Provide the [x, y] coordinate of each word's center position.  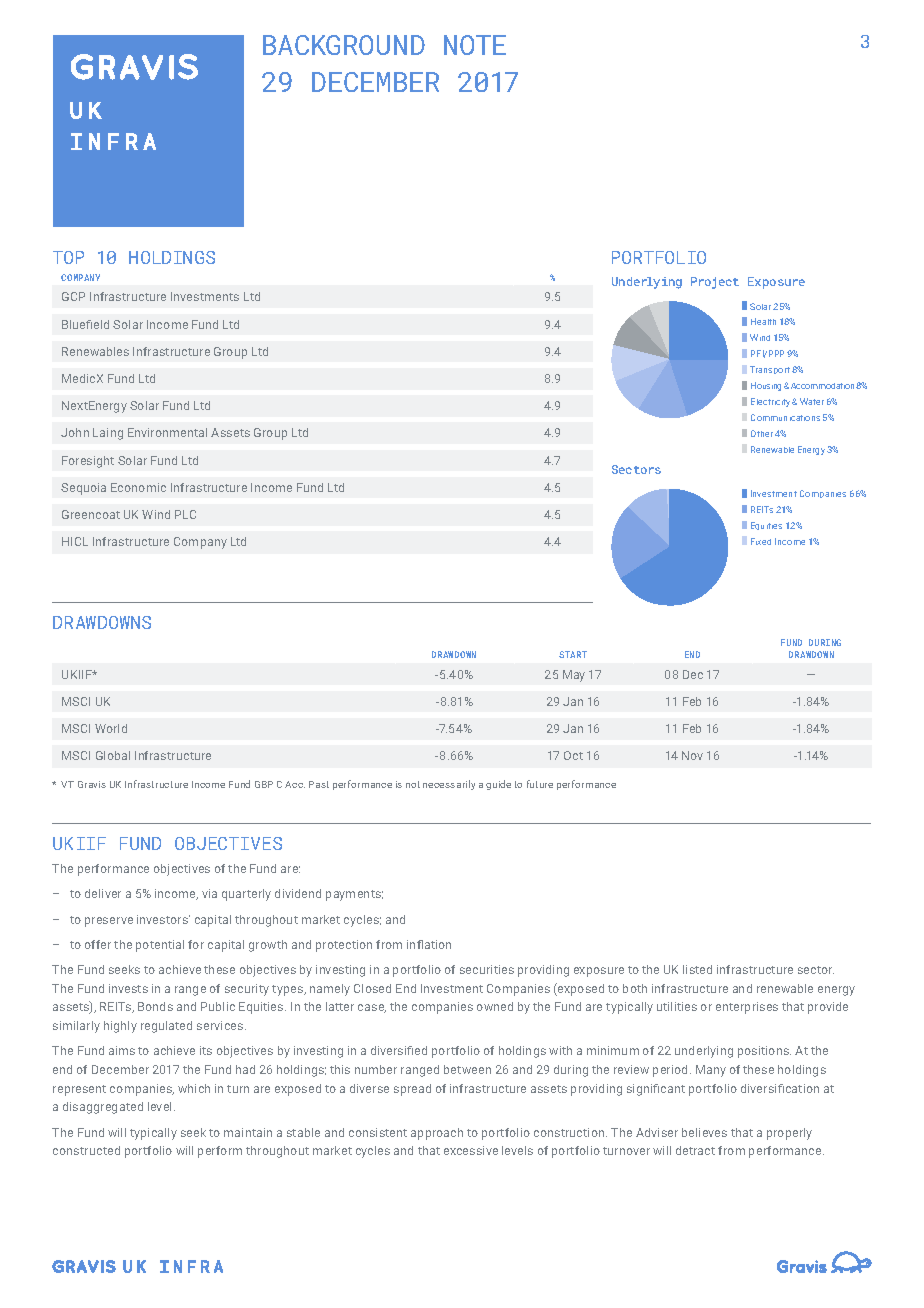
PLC [185, 514]
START [573, 654]
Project [715, 283]
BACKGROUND [344, 45]
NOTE [475, 45]
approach [437, 1134]
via [209, 893]
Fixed [761, 541]
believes [704, 1132]
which [194, 1088]
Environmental [167, 432]
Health [763, 321]
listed [697, 969]
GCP [73, 296]
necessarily [449, 785]
